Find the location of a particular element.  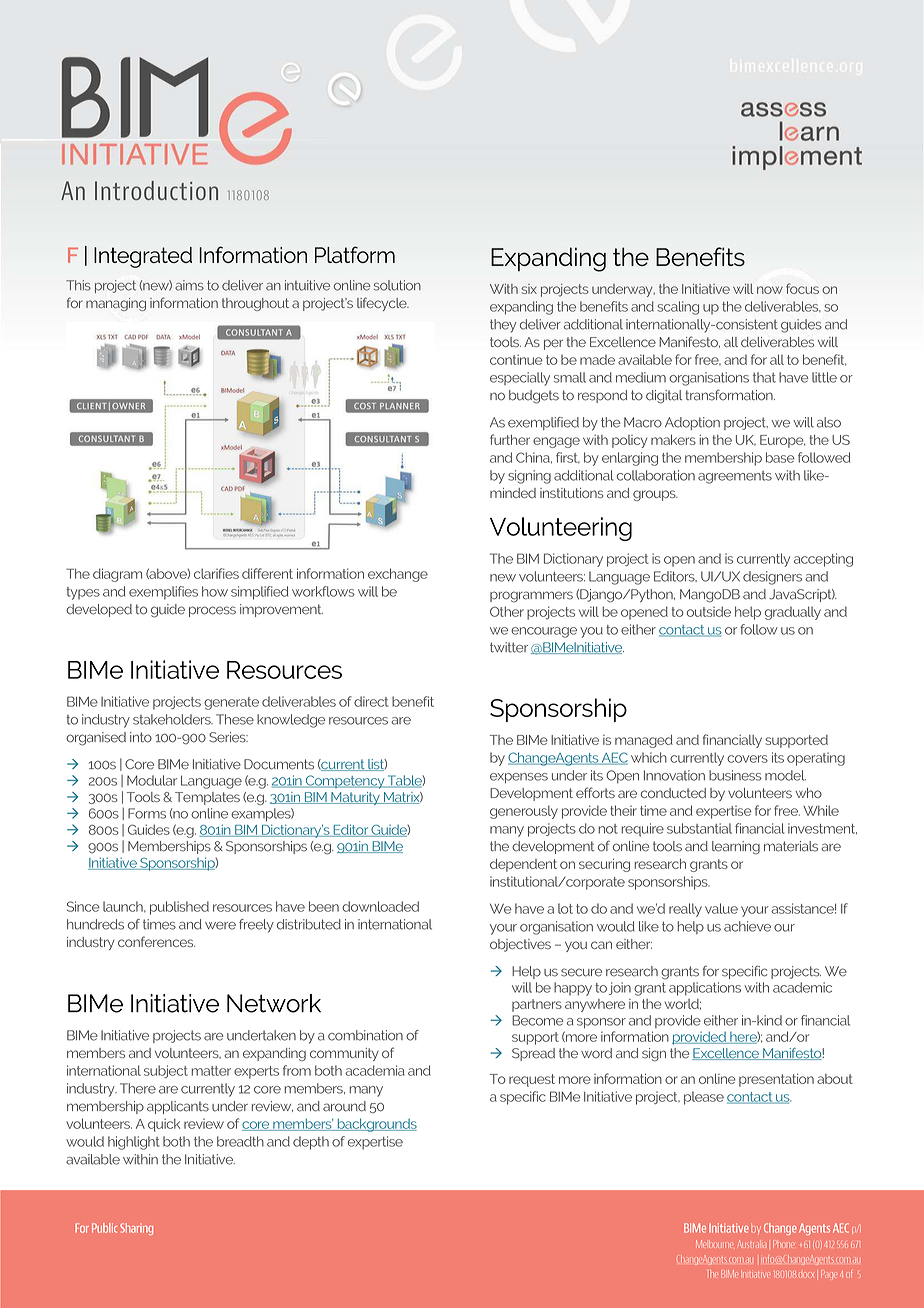

outside is located at coordinates (709, 611).
